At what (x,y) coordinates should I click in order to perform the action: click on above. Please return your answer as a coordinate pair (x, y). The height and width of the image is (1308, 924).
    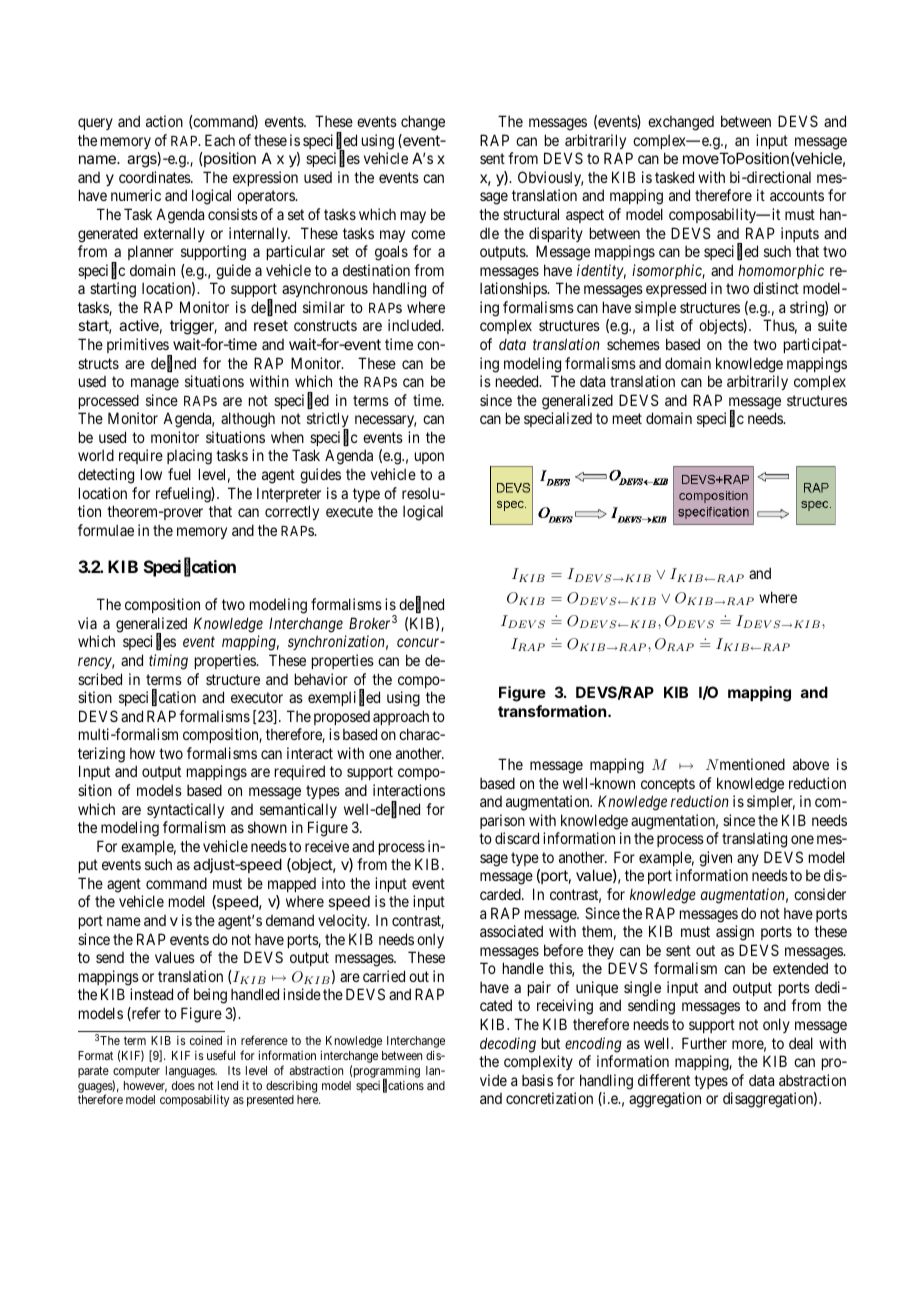
    Looking at the image, I should click on (811, 764).
